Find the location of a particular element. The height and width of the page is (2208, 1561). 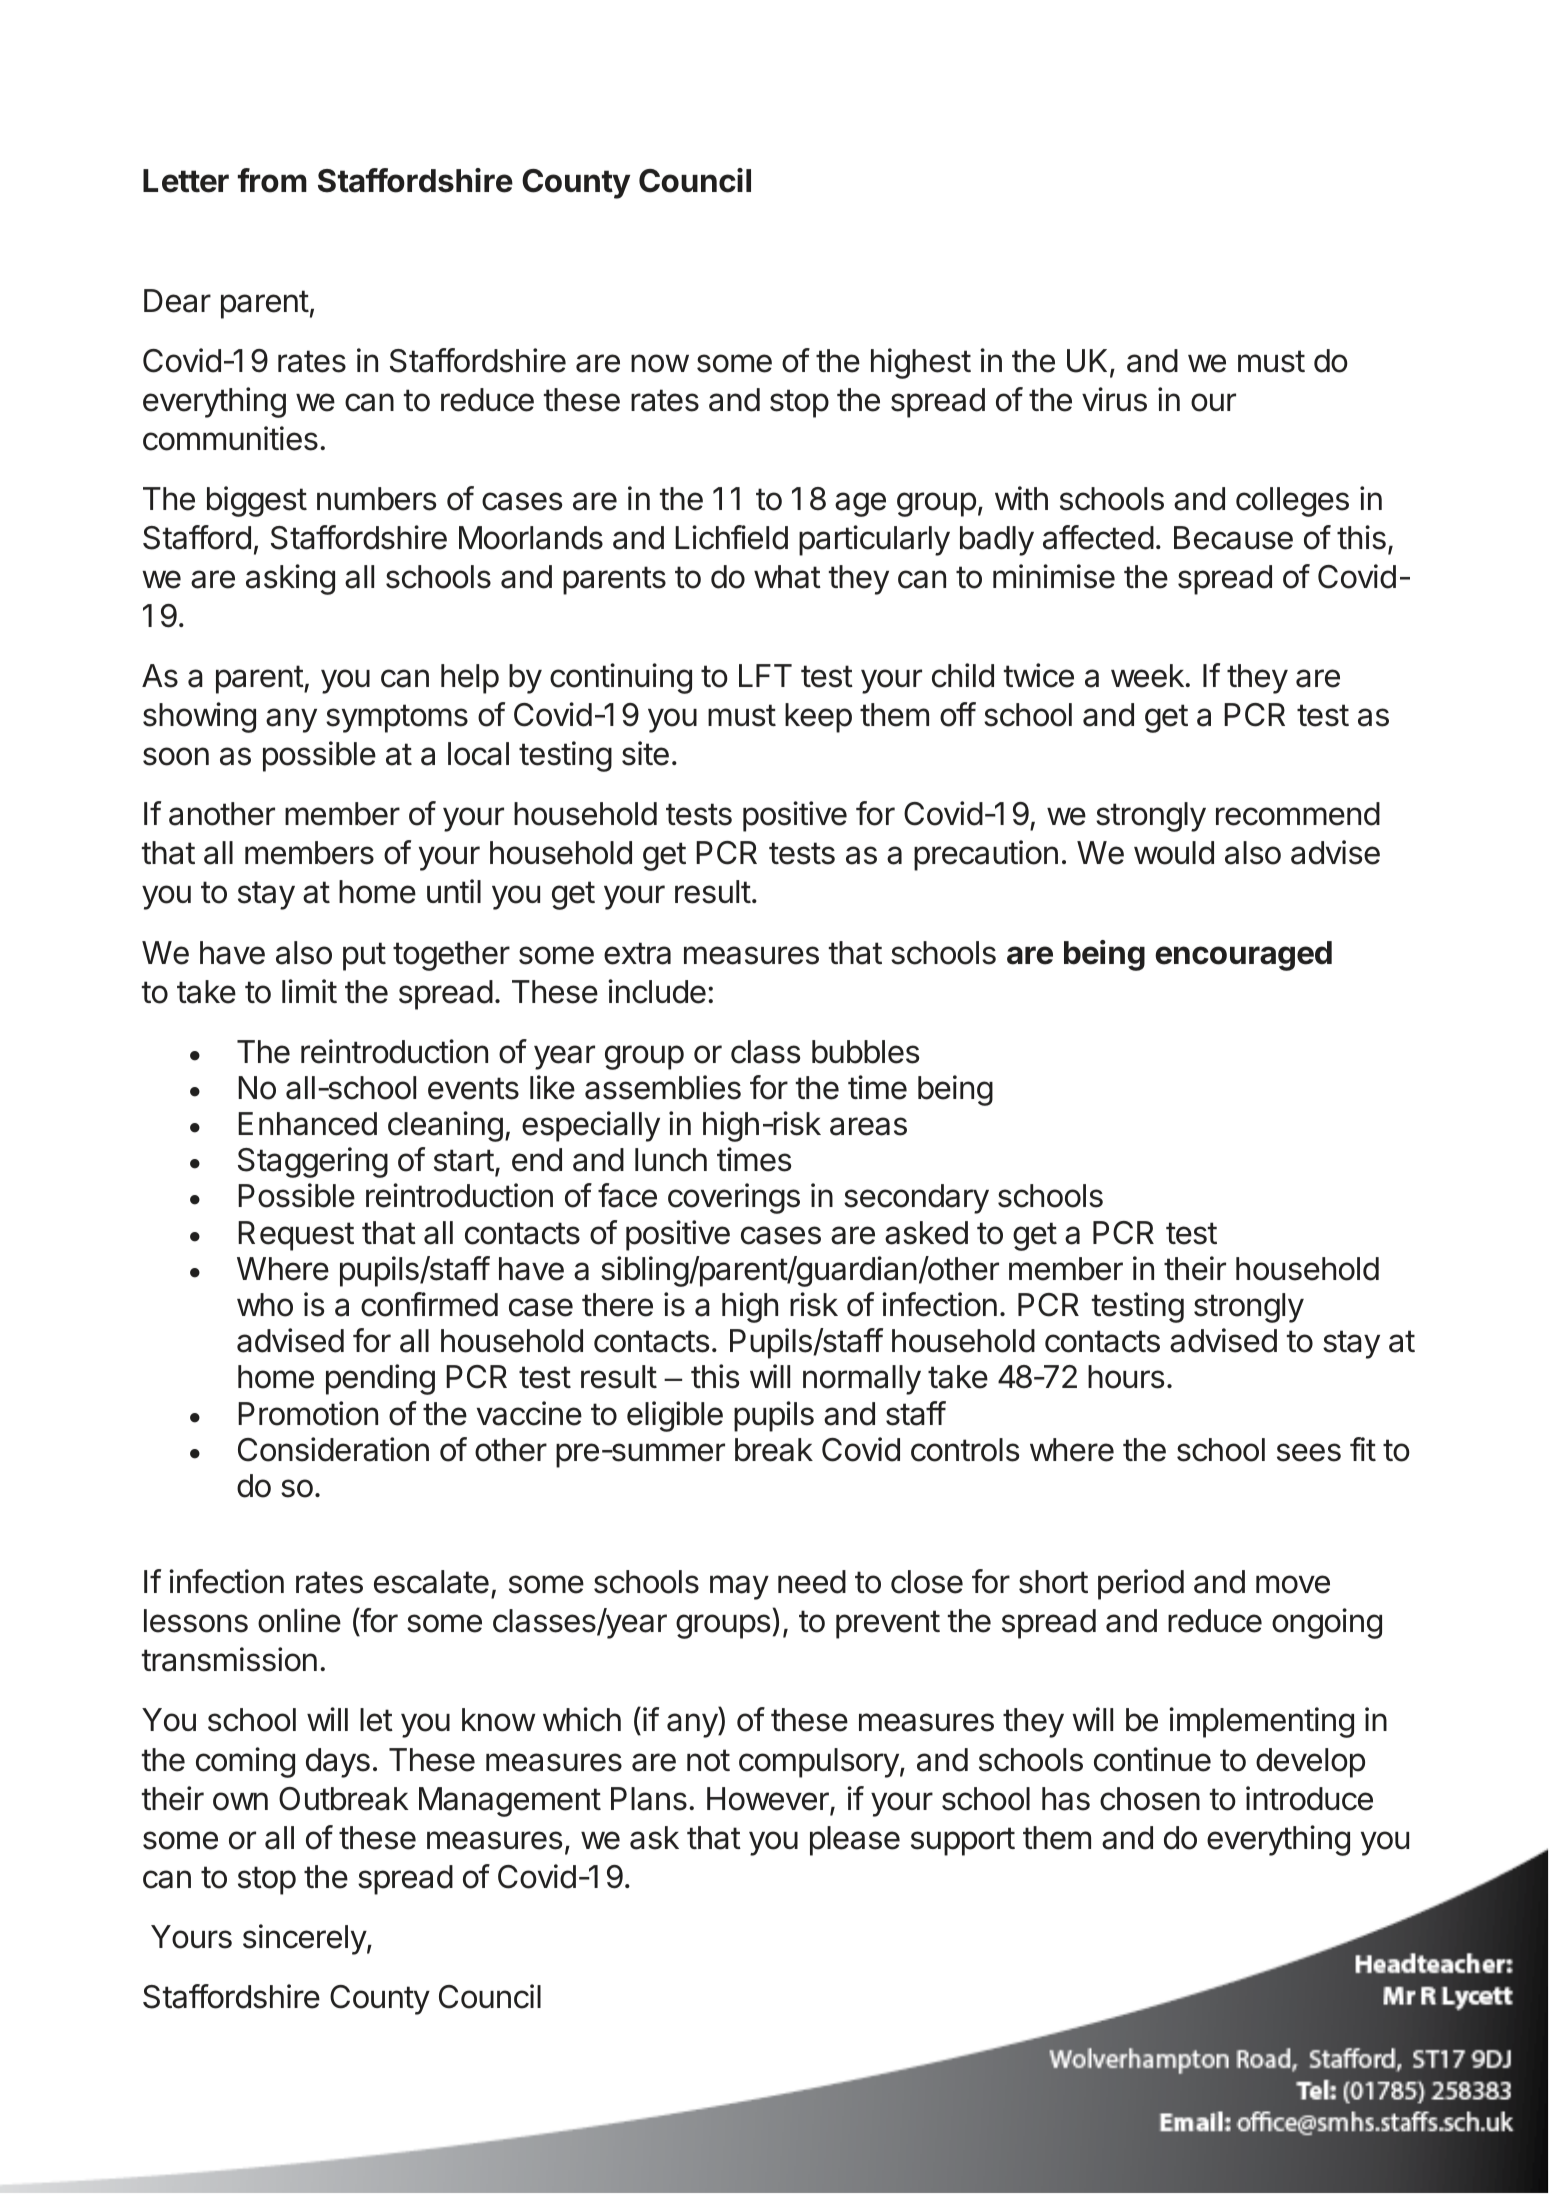

recommend is located at coordinates (1298, 814).
